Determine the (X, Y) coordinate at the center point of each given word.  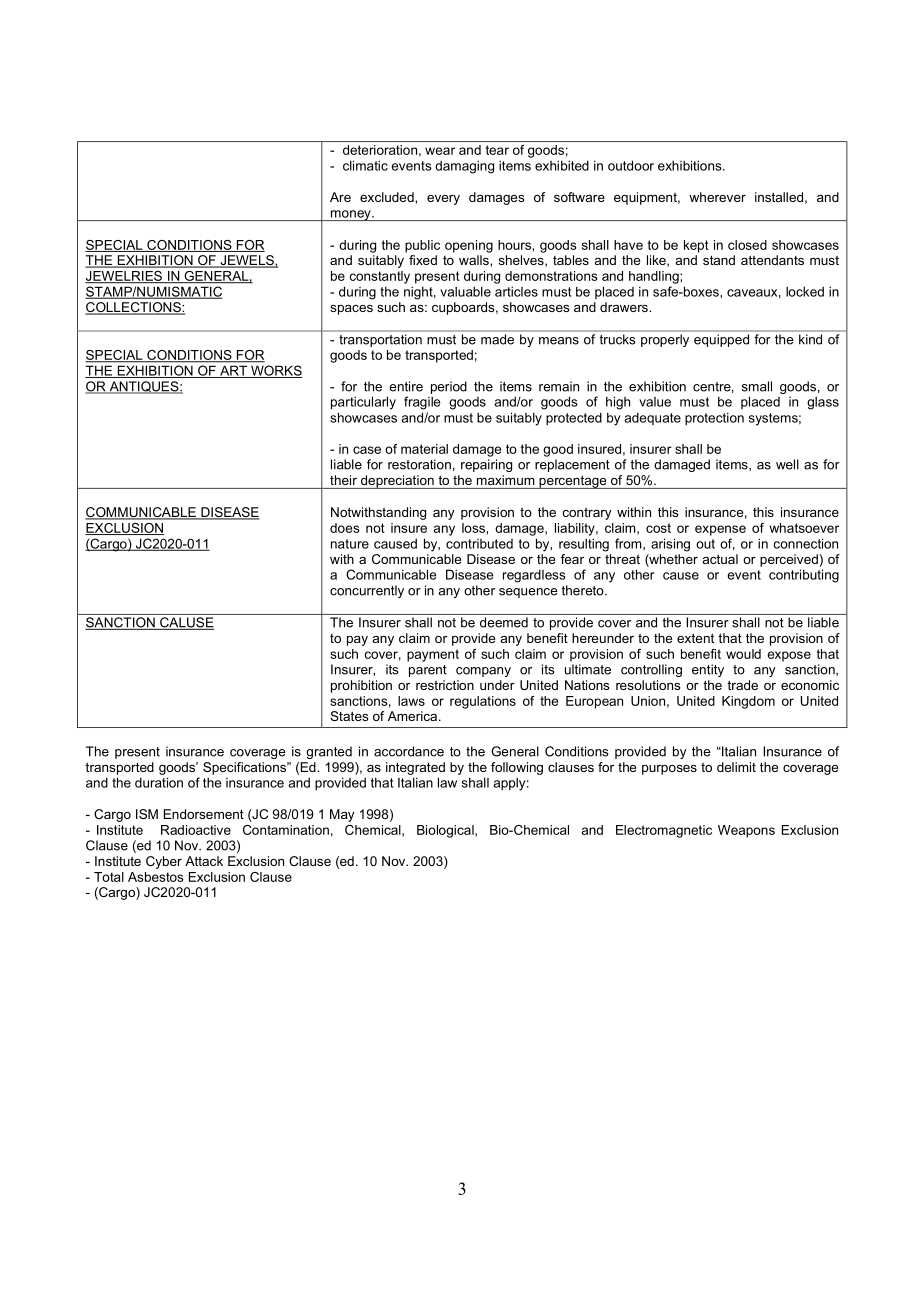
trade (742, 685)
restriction (445, 685)
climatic (365, 165)
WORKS (276, 371)
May (342, 815)
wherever (717, 197)
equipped (721, 340)
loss (474, 528)
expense (720, 530)
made (497, 339)
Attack (204, 861)
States (349, 716)
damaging (464, 167)
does (345, 528)
